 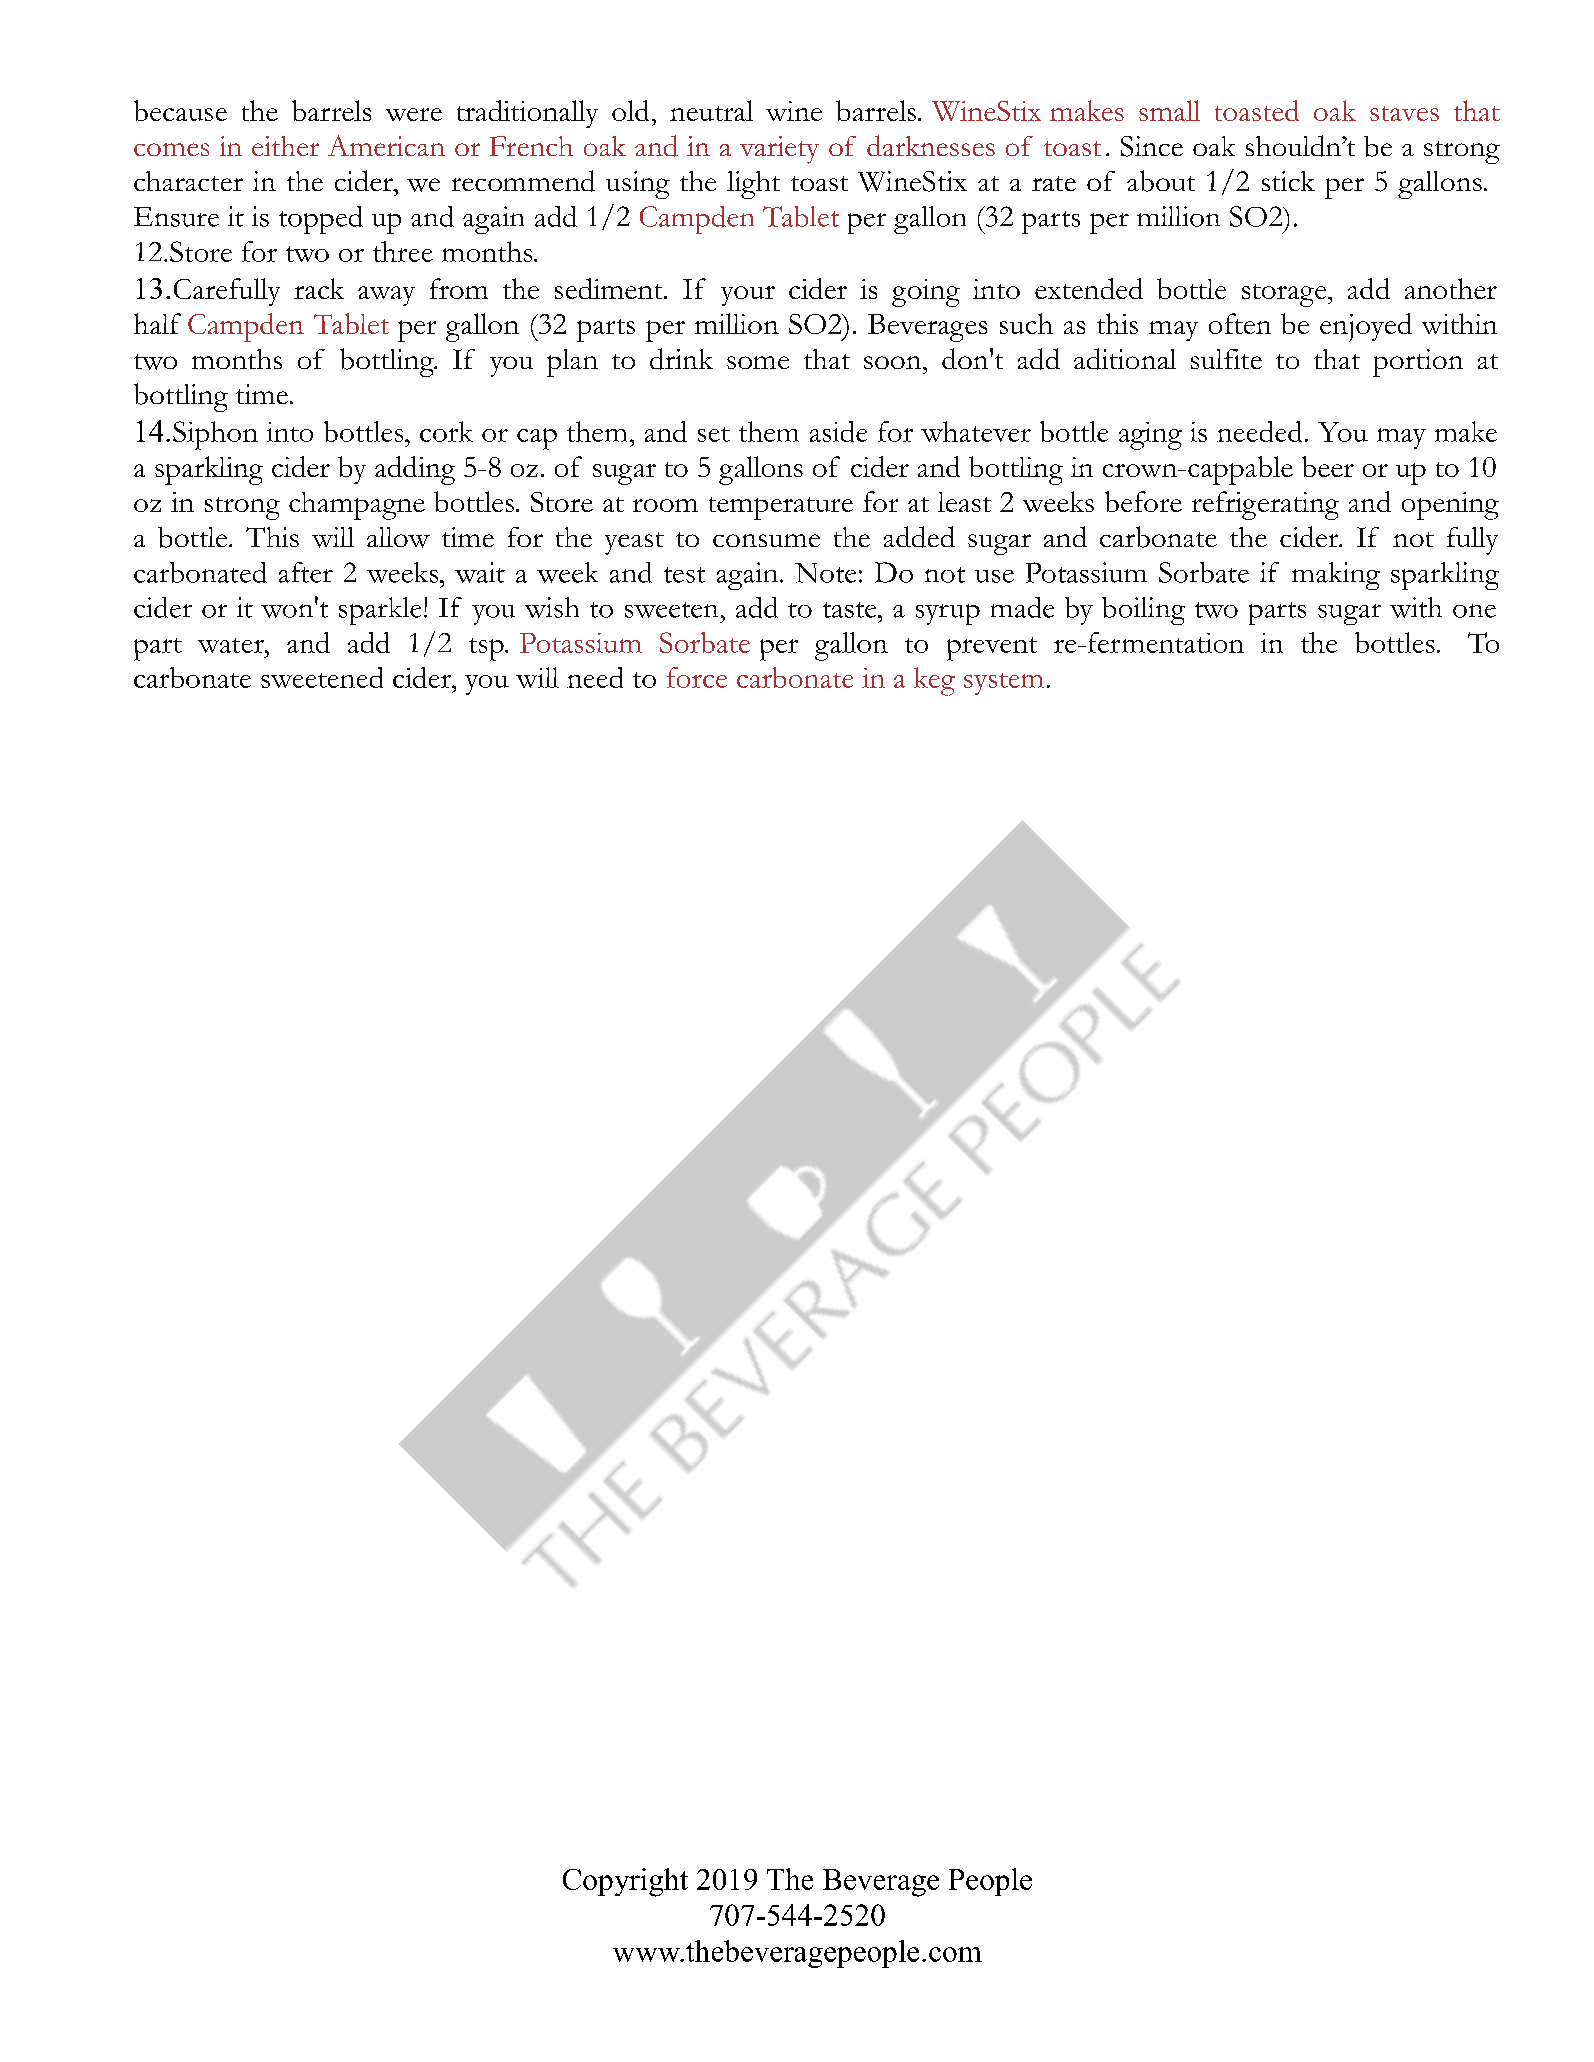 I want to click on stick, so click(x=1288, y=181).
